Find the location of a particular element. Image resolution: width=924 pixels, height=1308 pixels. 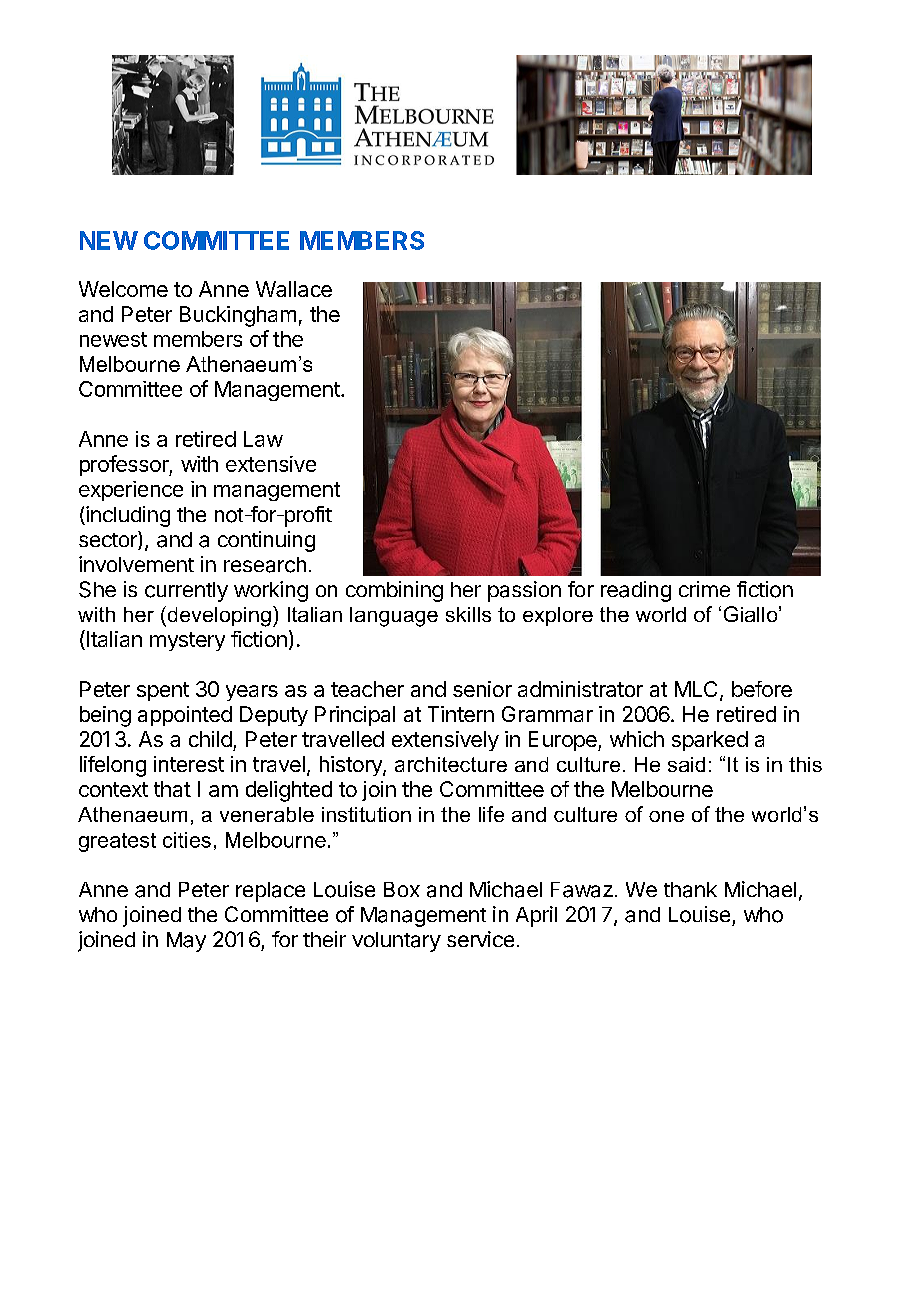

Wallace is located at coordinates (294, 289).
